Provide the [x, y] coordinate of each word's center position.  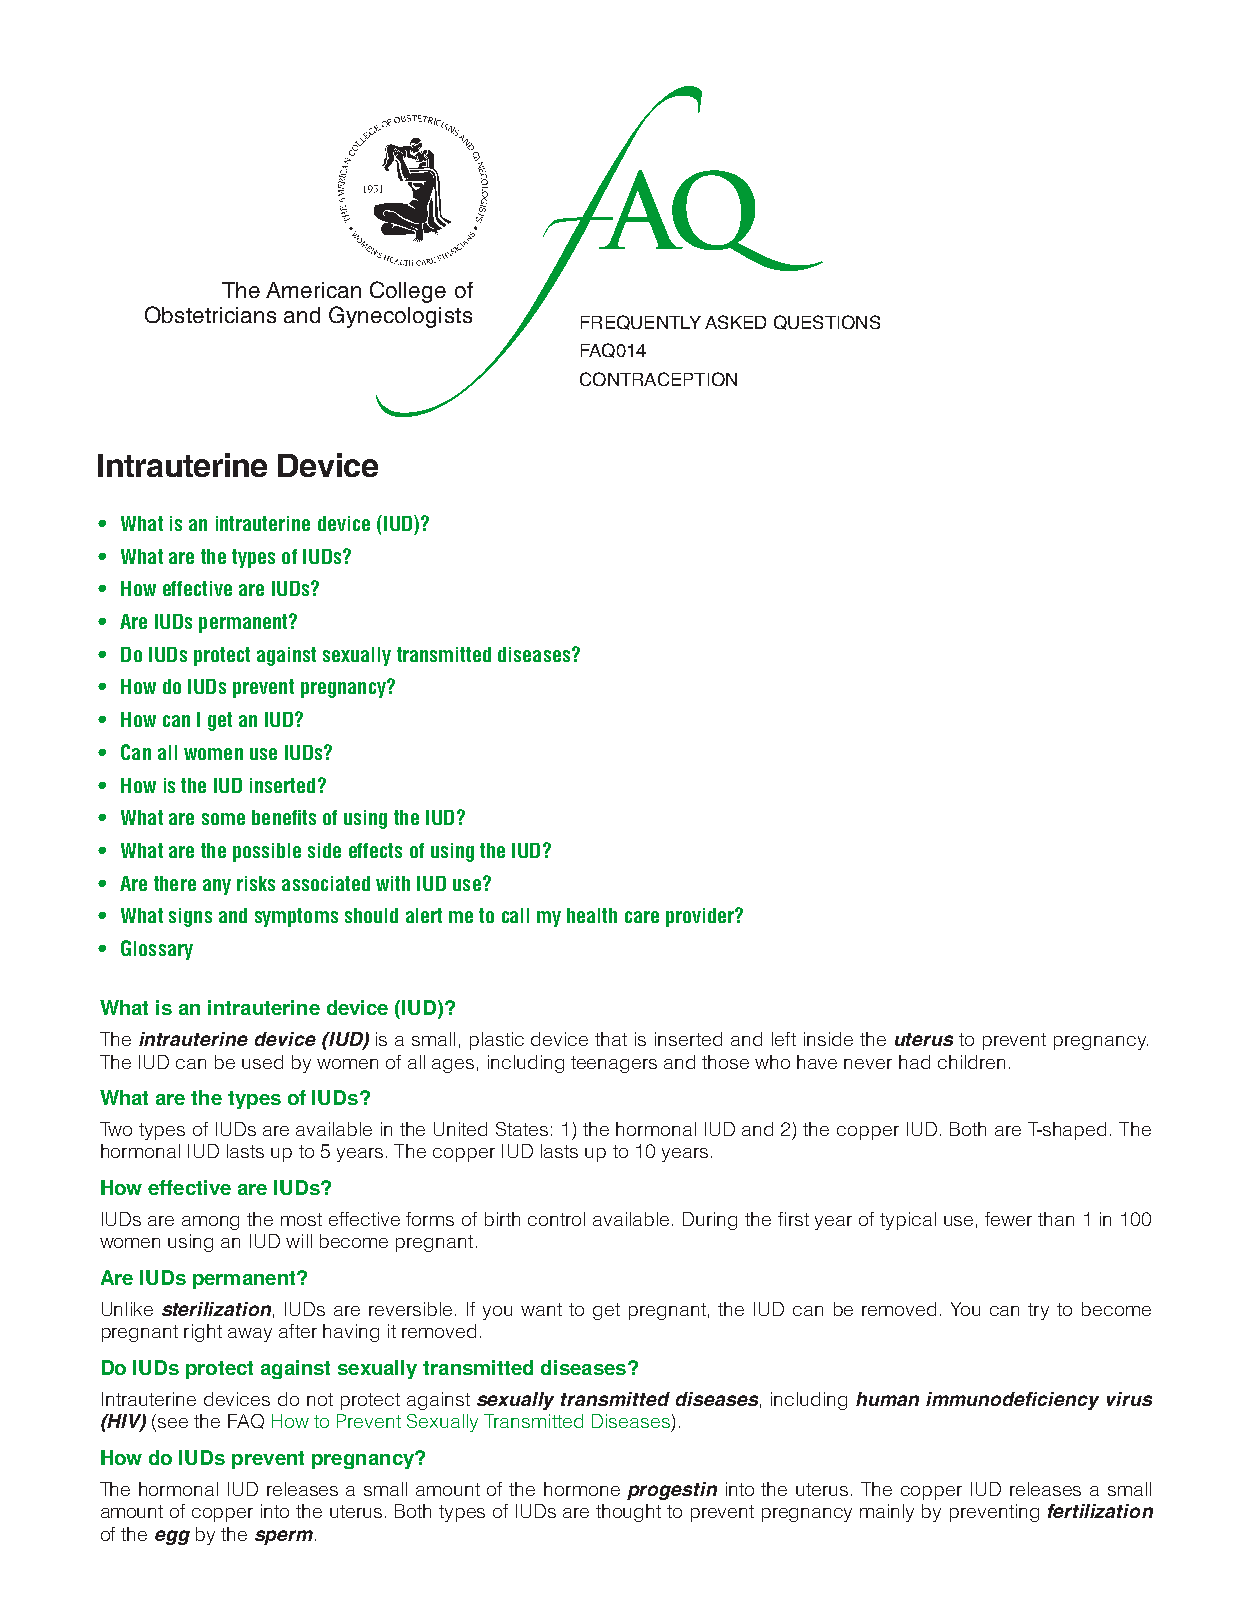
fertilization [1100, 1511]
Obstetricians [210, 314]
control [556, 1219]
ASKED [735, 322]
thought [628, 1513]
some [223, 819]
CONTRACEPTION [658, 379]
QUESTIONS [827, 322]
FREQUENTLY [641, 322]
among [210, 1223]
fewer [1008, 1219]
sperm [285, 1537]
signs [190, 917]
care [642, 917]
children [971, 1062]
